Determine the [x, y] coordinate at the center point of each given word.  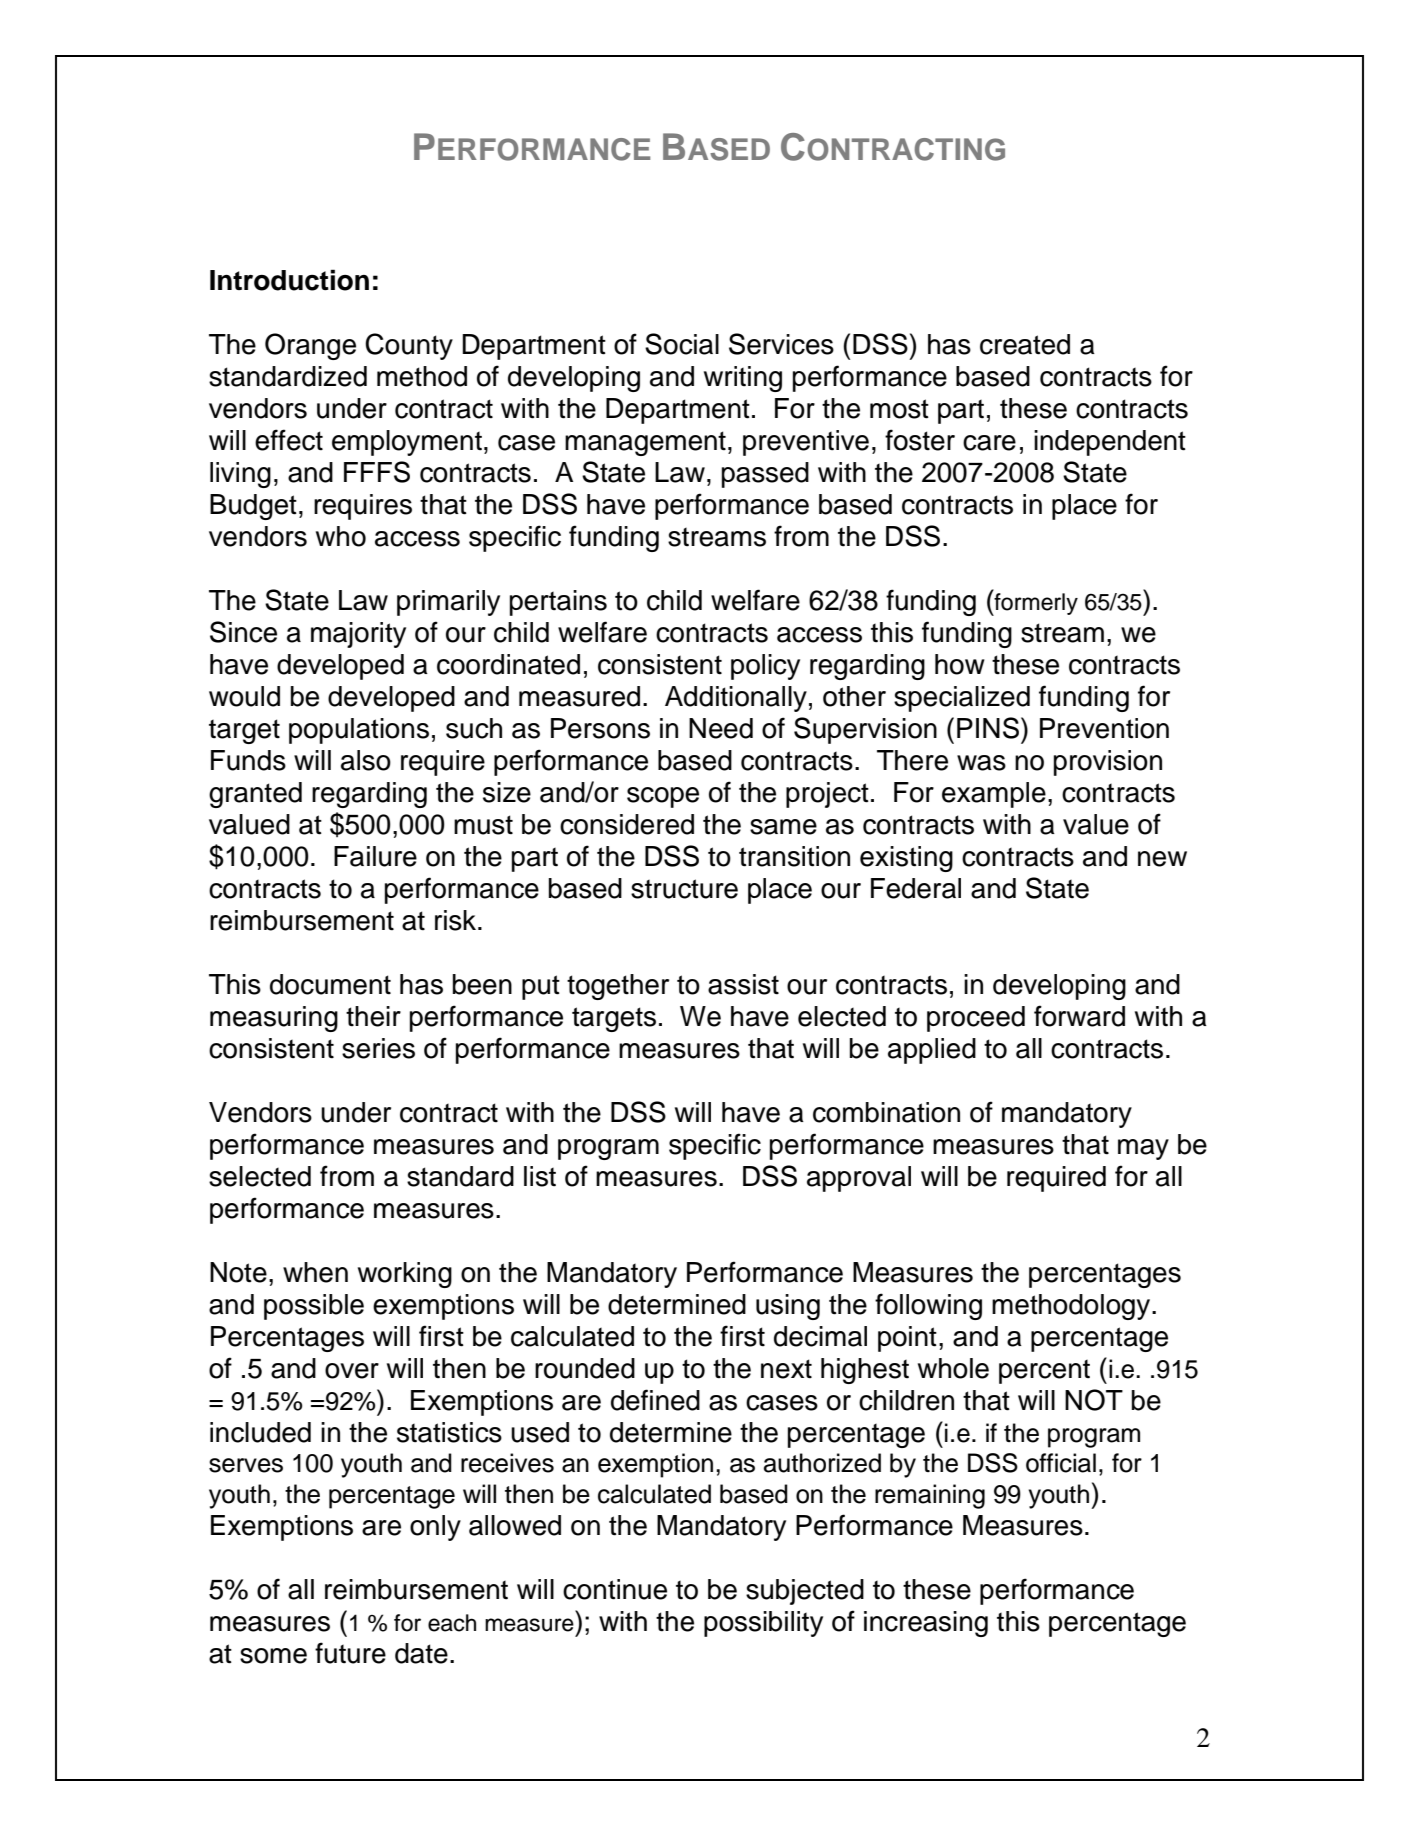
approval [859, 1179]
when [315, 1272]
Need [721, 728]
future [350, 1653]
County [409, 346]
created [1025, 344]
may [1143, 1149]
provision [1108, 763]
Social [682, 344]
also [366, 760]
